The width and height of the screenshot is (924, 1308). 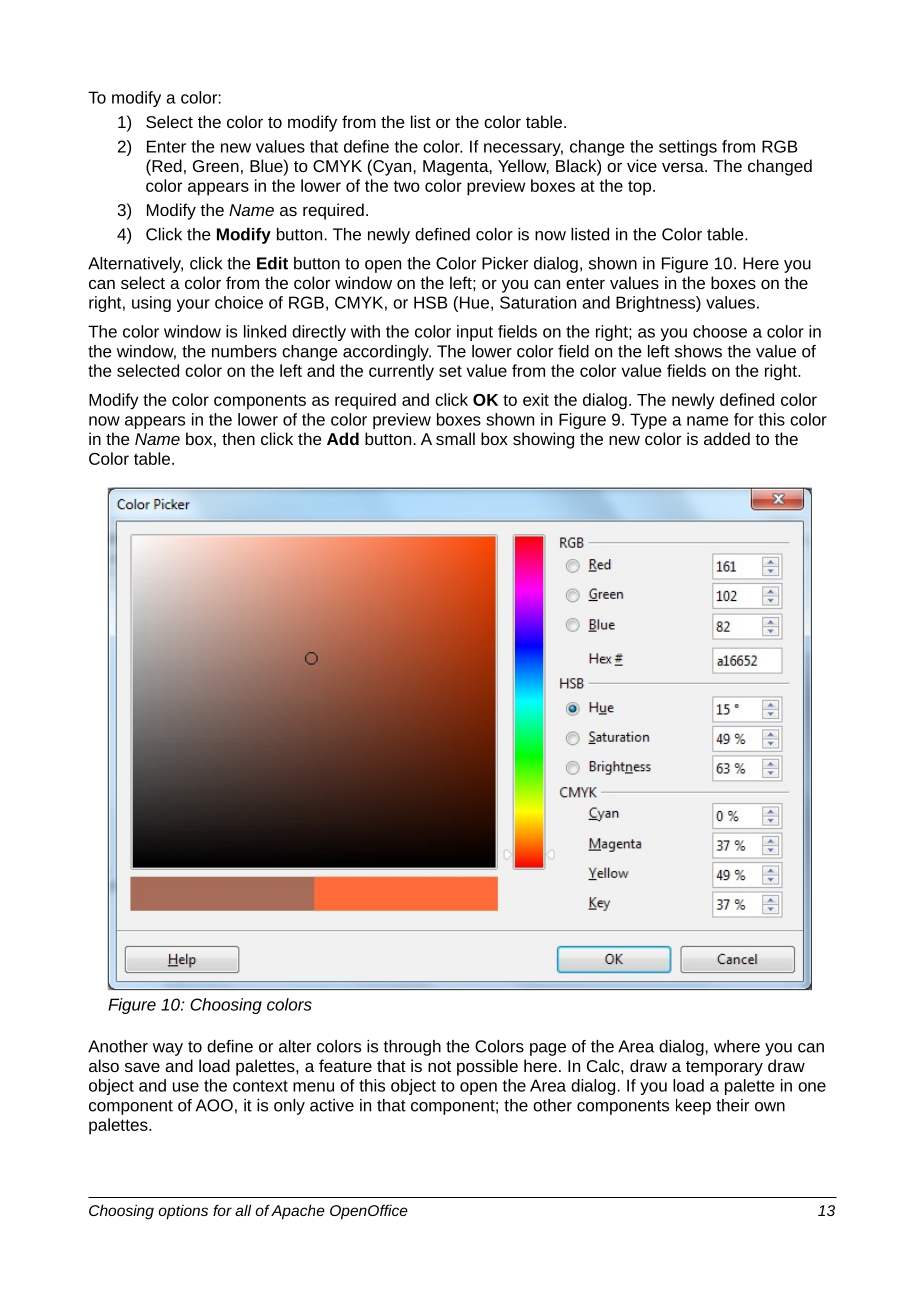 I want to click on top, so click(x=639, y=188).
